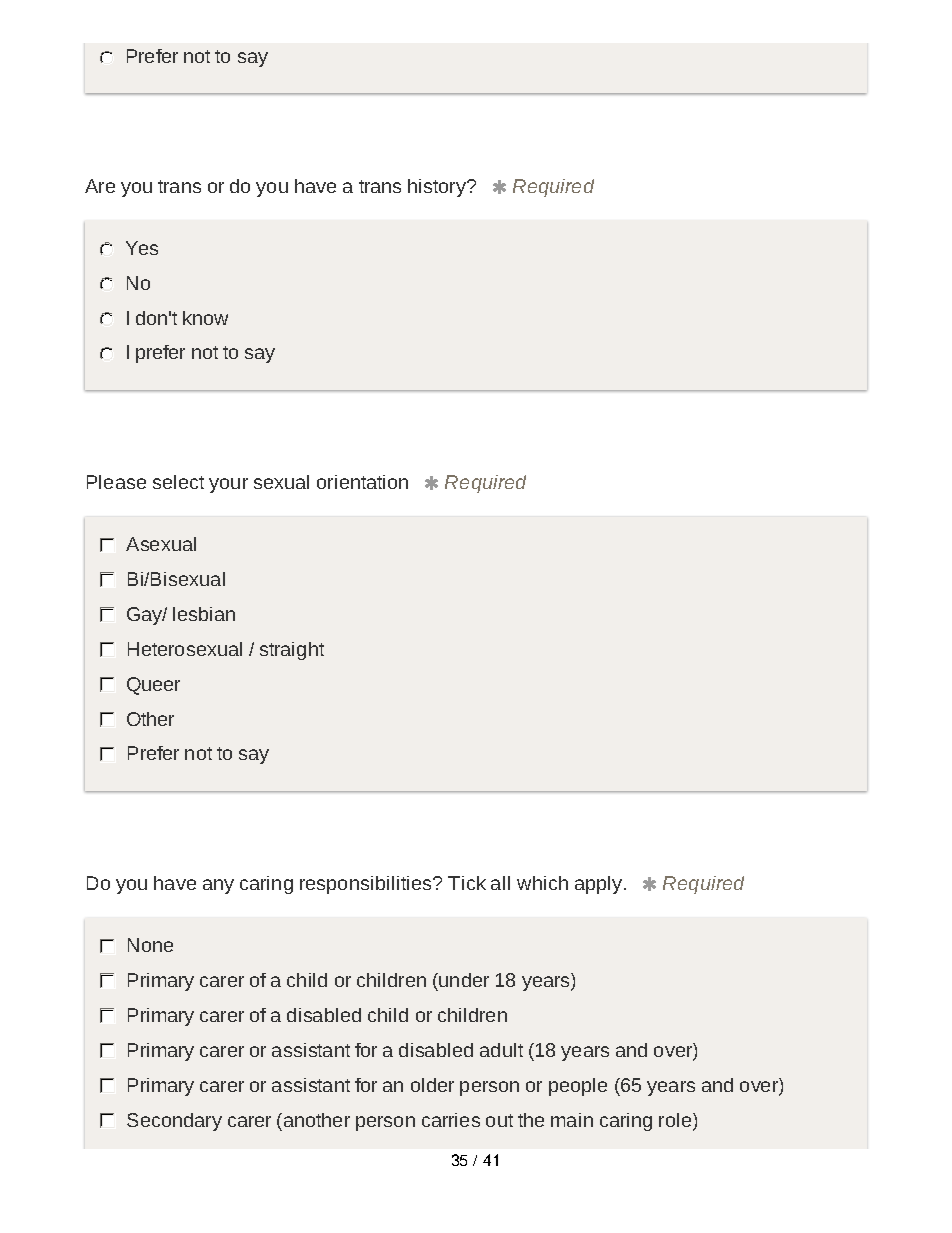  Describe the element at coordinates (153, 686) in the screenshot. I see `Queer` at that location.
